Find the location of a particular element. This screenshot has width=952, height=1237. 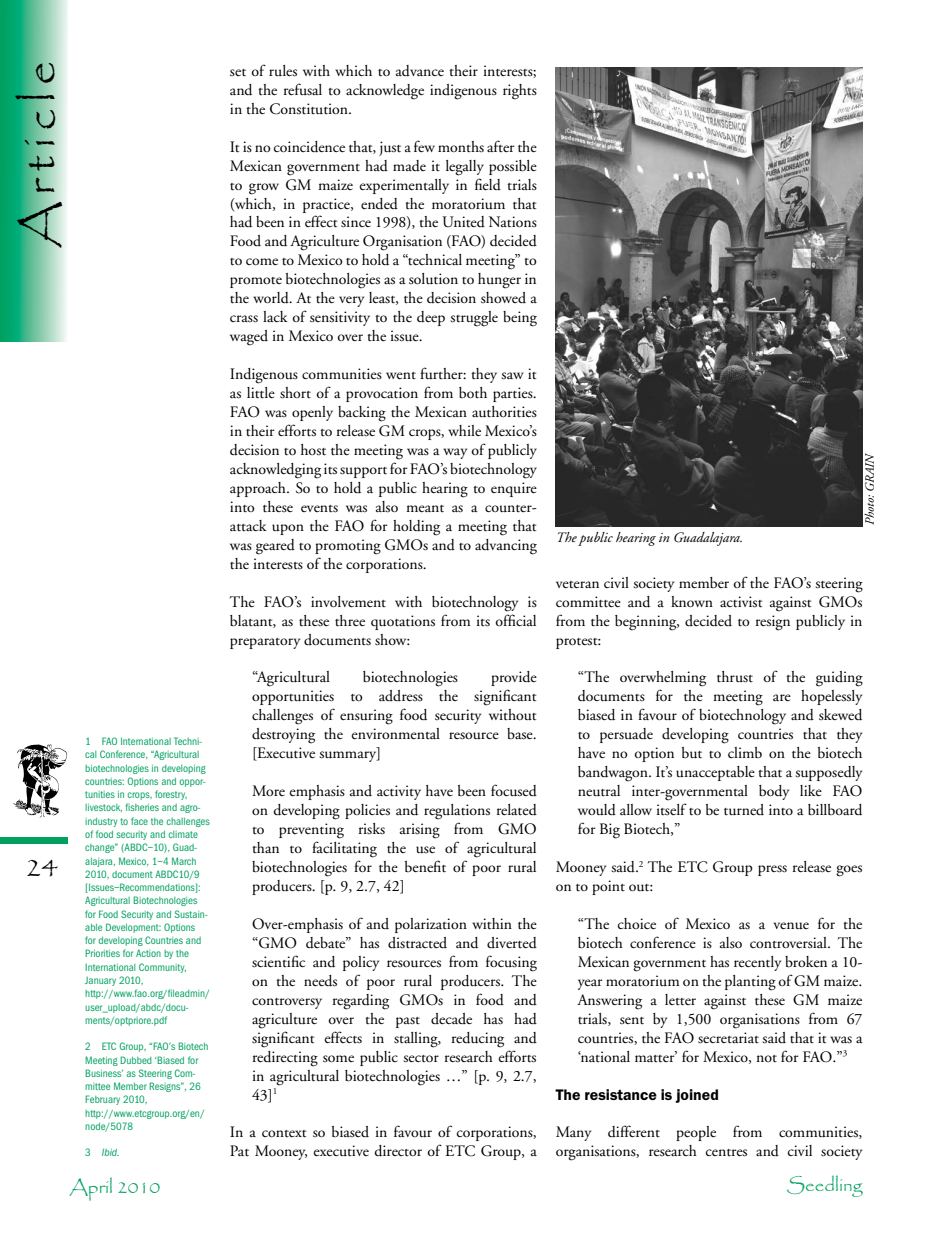

turned is located at coordinates (744, 810).
